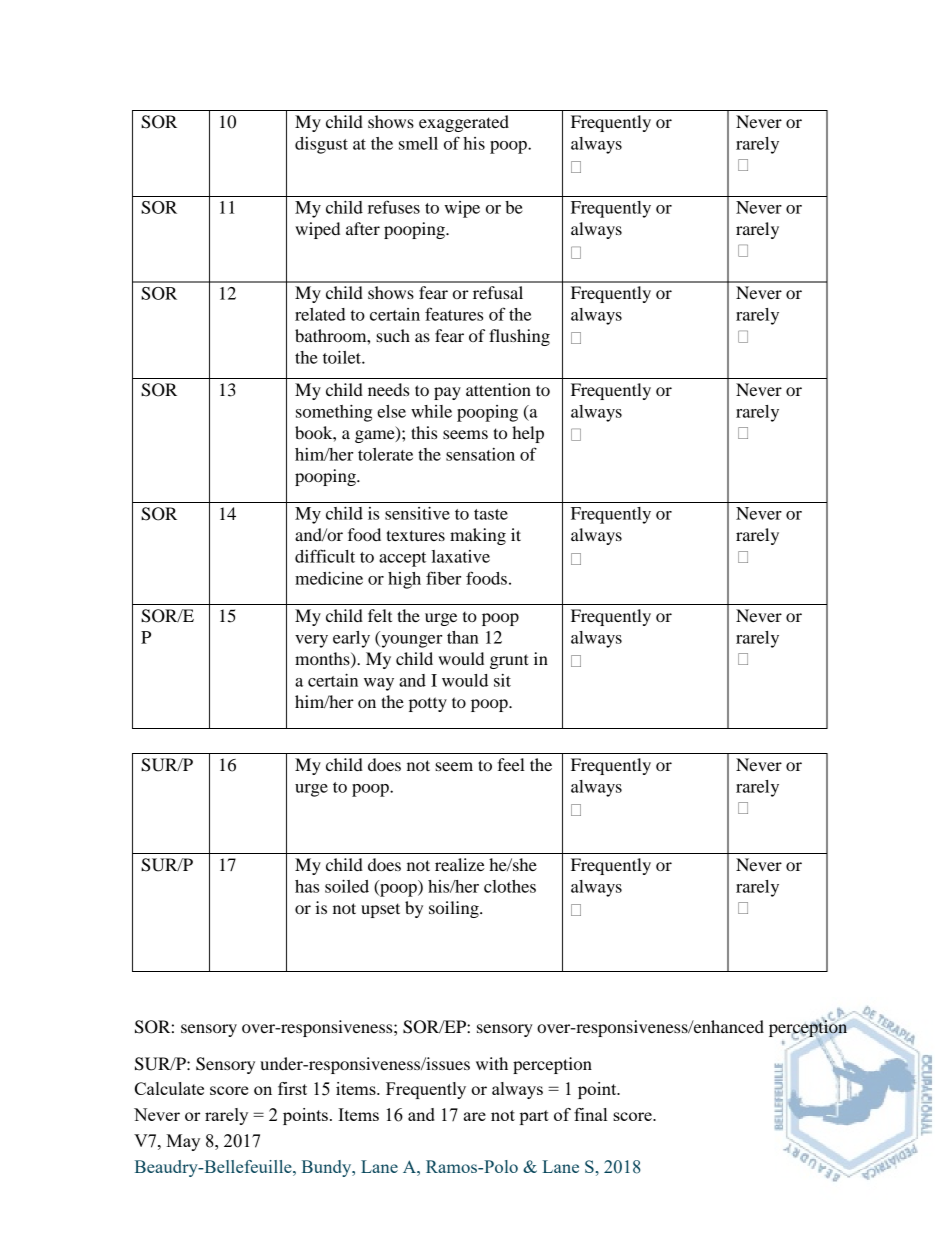  What do you see at coordinates (528, 434) in the page?
I see `help` at bounding box center [528, 434].
